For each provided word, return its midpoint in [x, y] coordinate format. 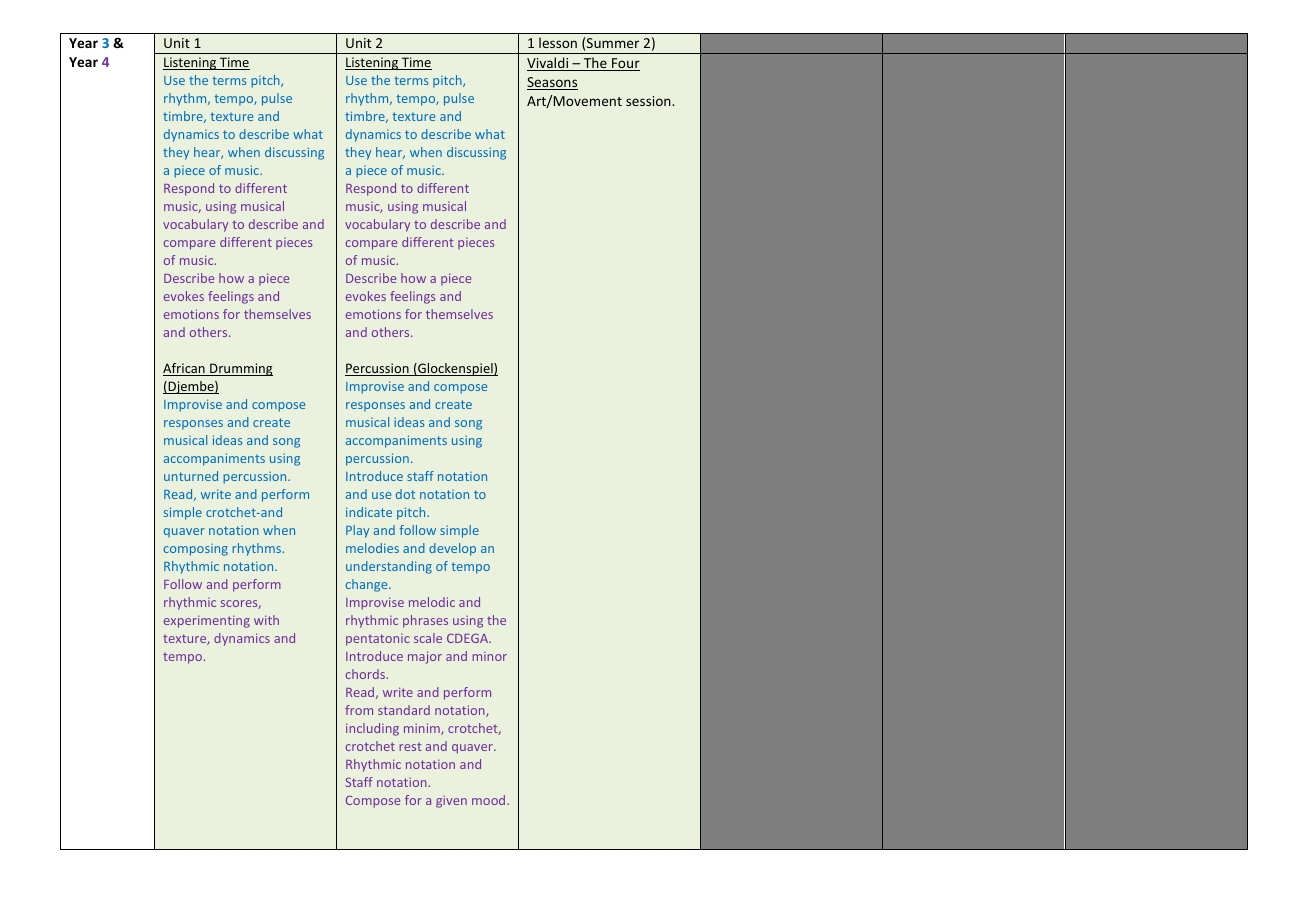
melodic [432, 602]
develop [452, 549]
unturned [191, 476]
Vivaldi [549, 64]
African [185, 369]
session [649, 101]
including [372, 729]
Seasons [552, 83]
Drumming [240, 369]
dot [405, 494]
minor [489, 656]
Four [625, 64]
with [266, 620]
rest [410, 747]
